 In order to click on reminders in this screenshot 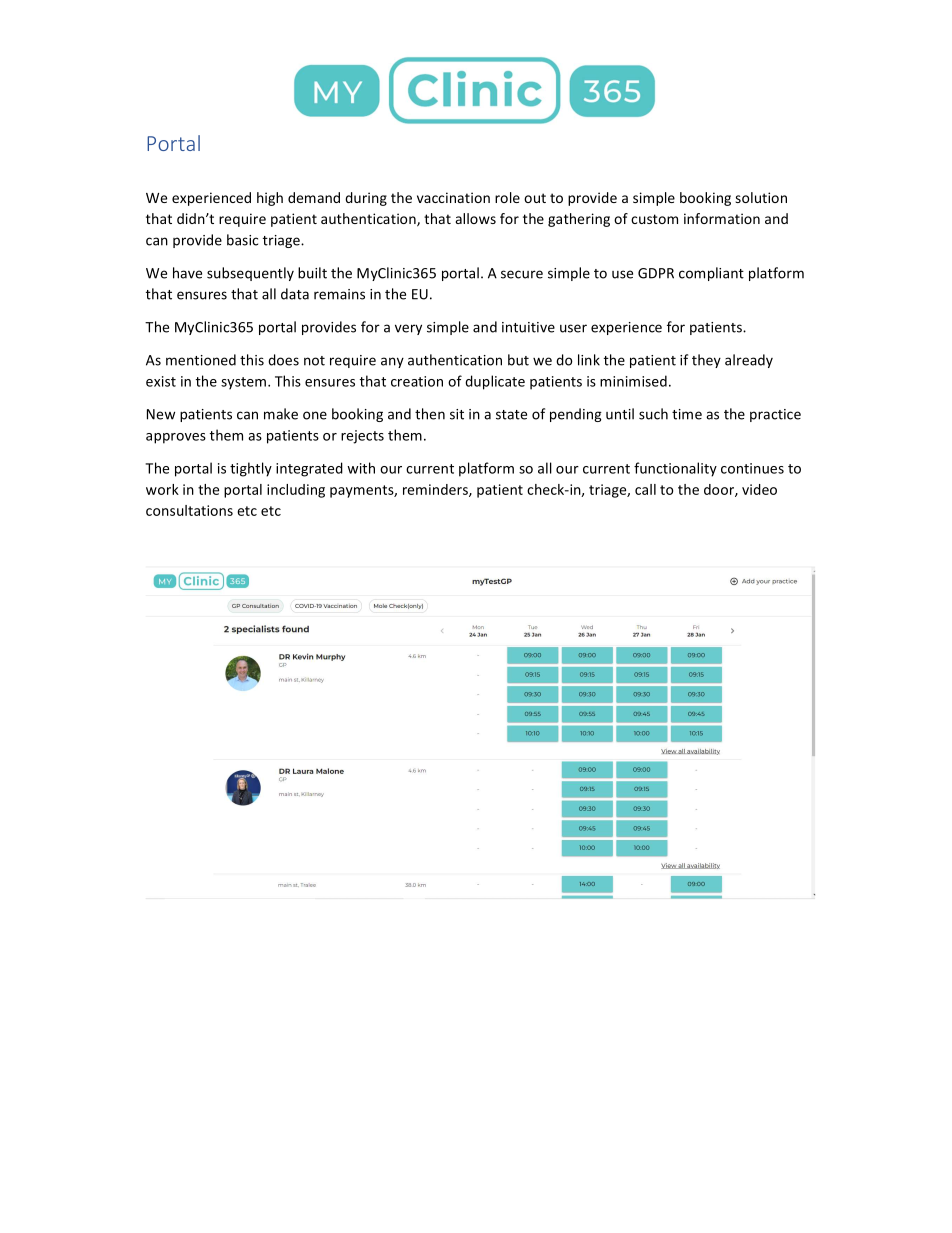, I will do `click(436, 490)`.
